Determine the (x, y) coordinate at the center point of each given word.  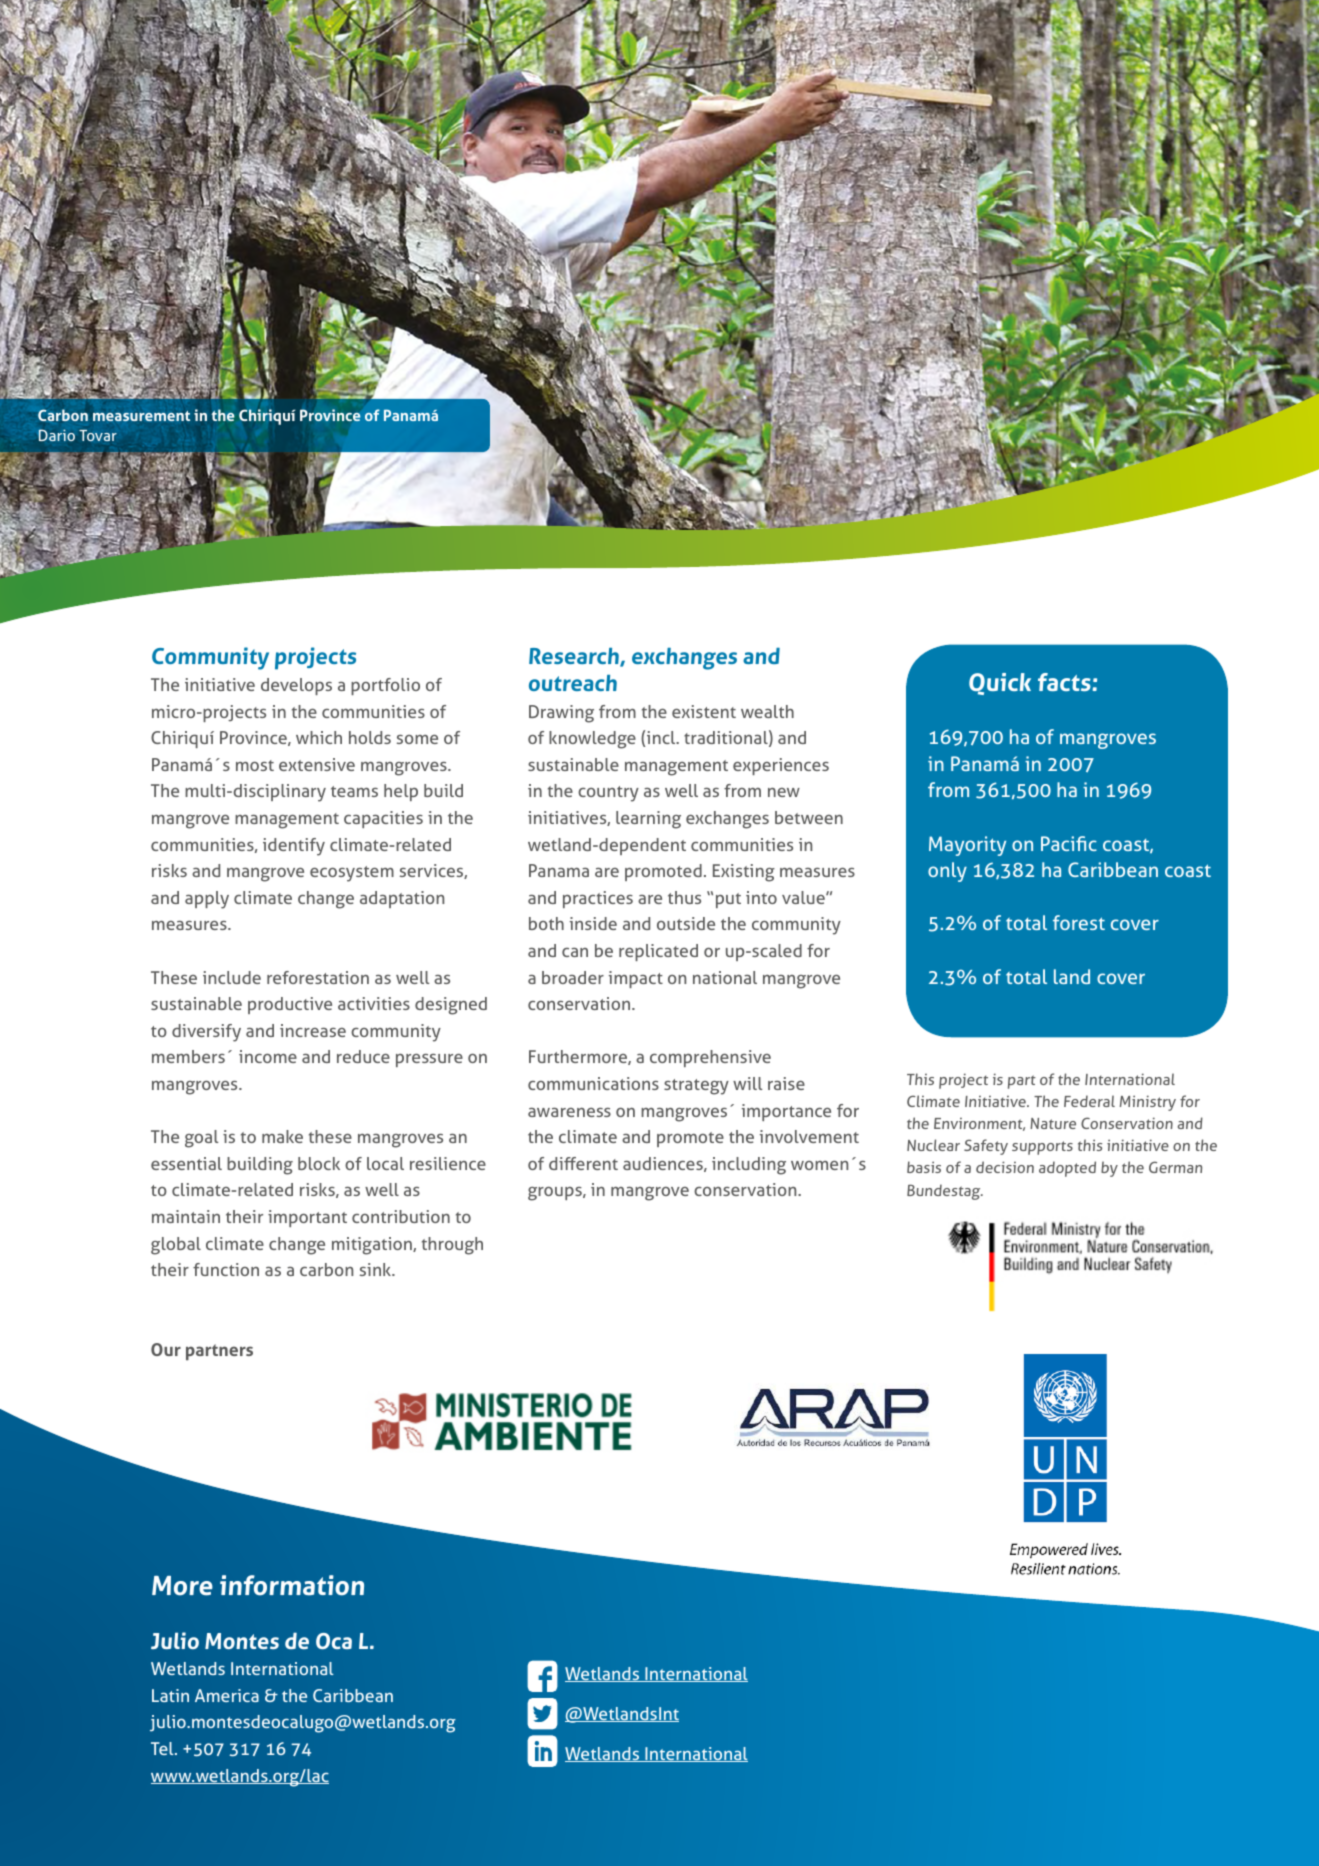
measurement (141, 416)
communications (593, 1083)
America (227, 1695)
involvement (809, 1136)
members (188, 1056)
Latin (170, 1695)
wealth (767, 711)
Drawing (561, 714)
